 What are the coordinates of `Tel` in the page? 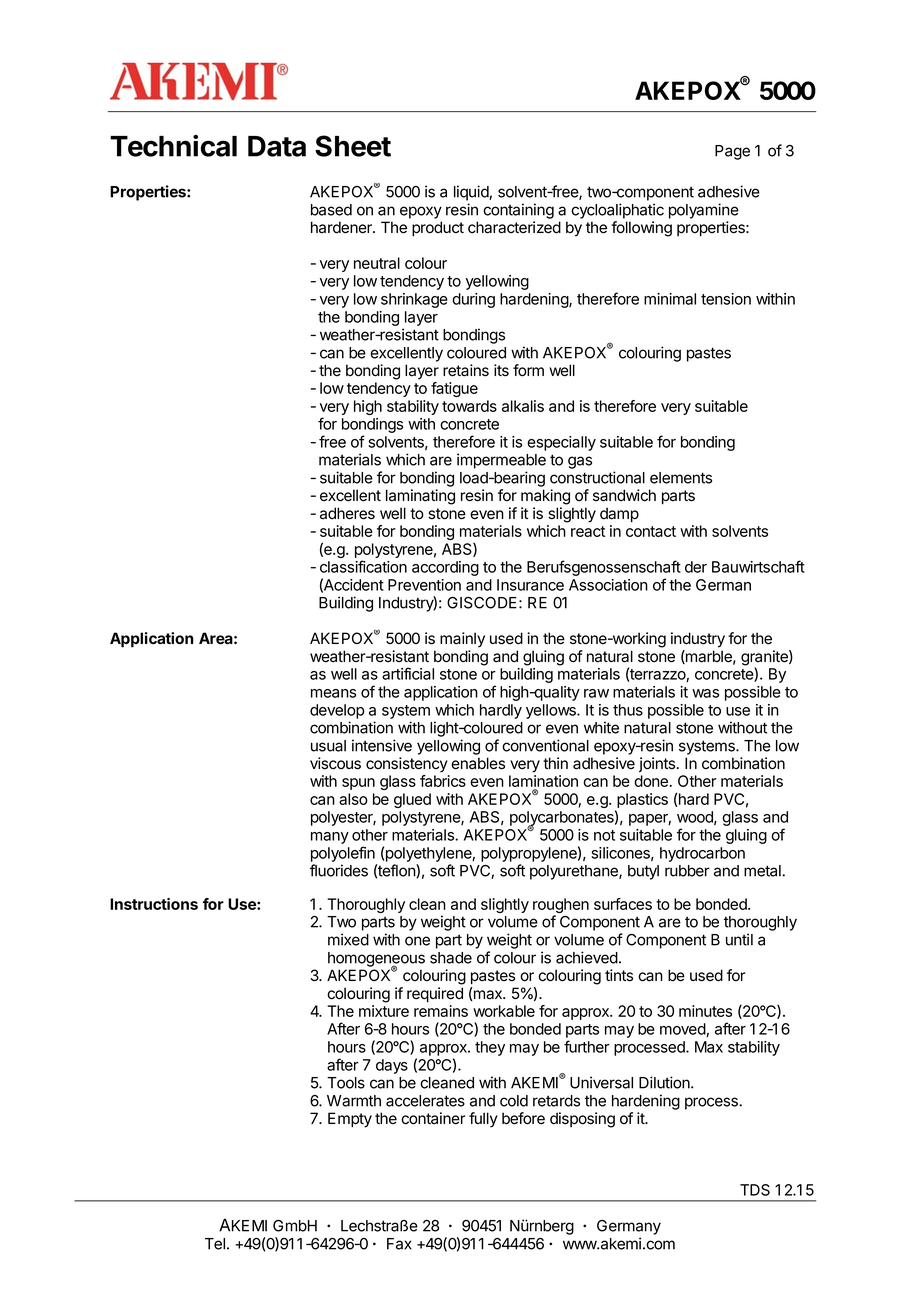 It's located at (215, 1244).
